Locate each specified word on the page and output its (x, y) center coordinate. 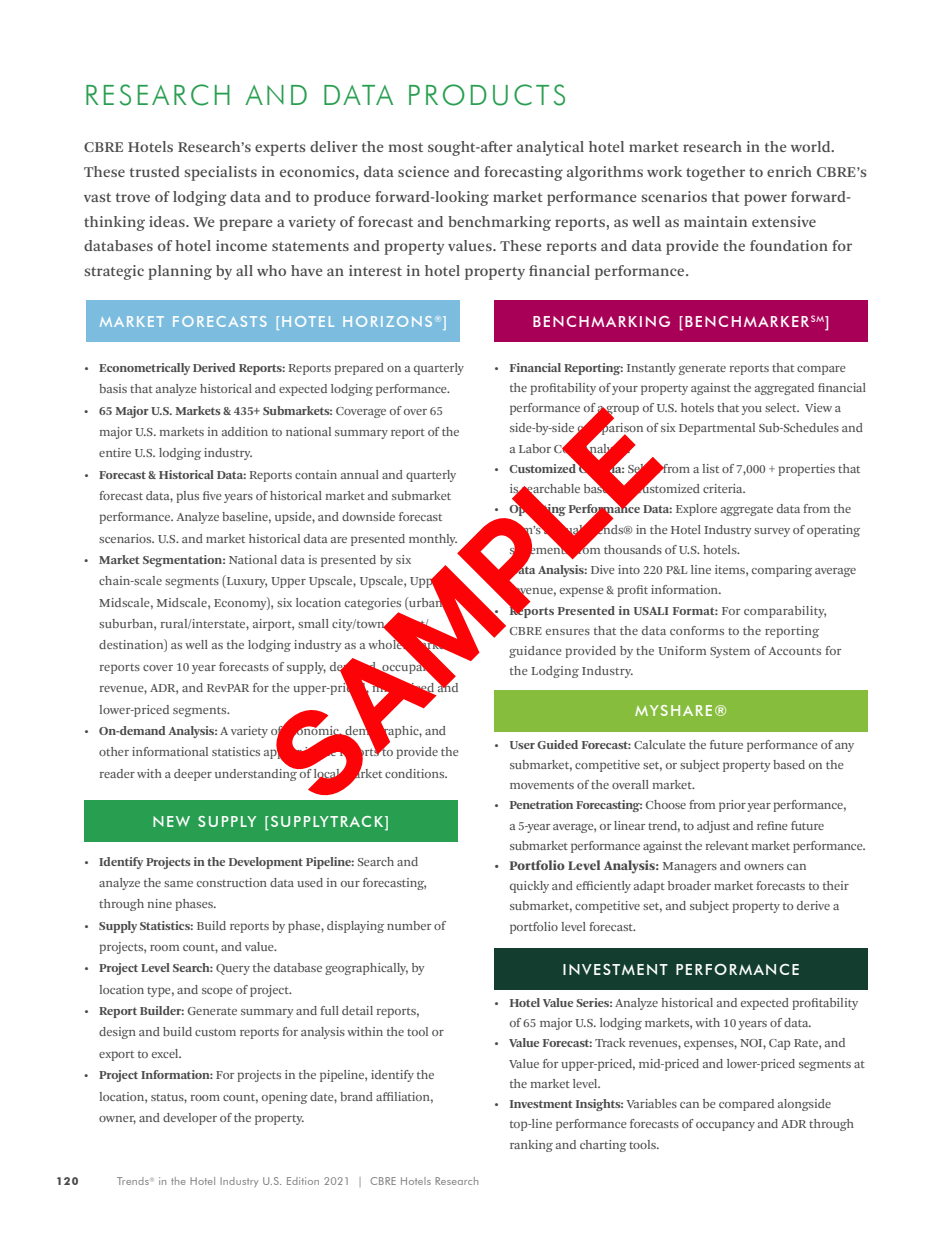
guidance (535, 652)
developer (190, 1119)
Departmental (717, 429)
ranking (531, 1146)
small (313, 623)
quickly (529, 887)
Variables (651, 1103)
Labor (535, 448)
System (730, 652)
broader (689, 885)
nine (159, 903)
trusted (155, 171)
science (423, 171)
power (765, 200)
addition (245, 431)
